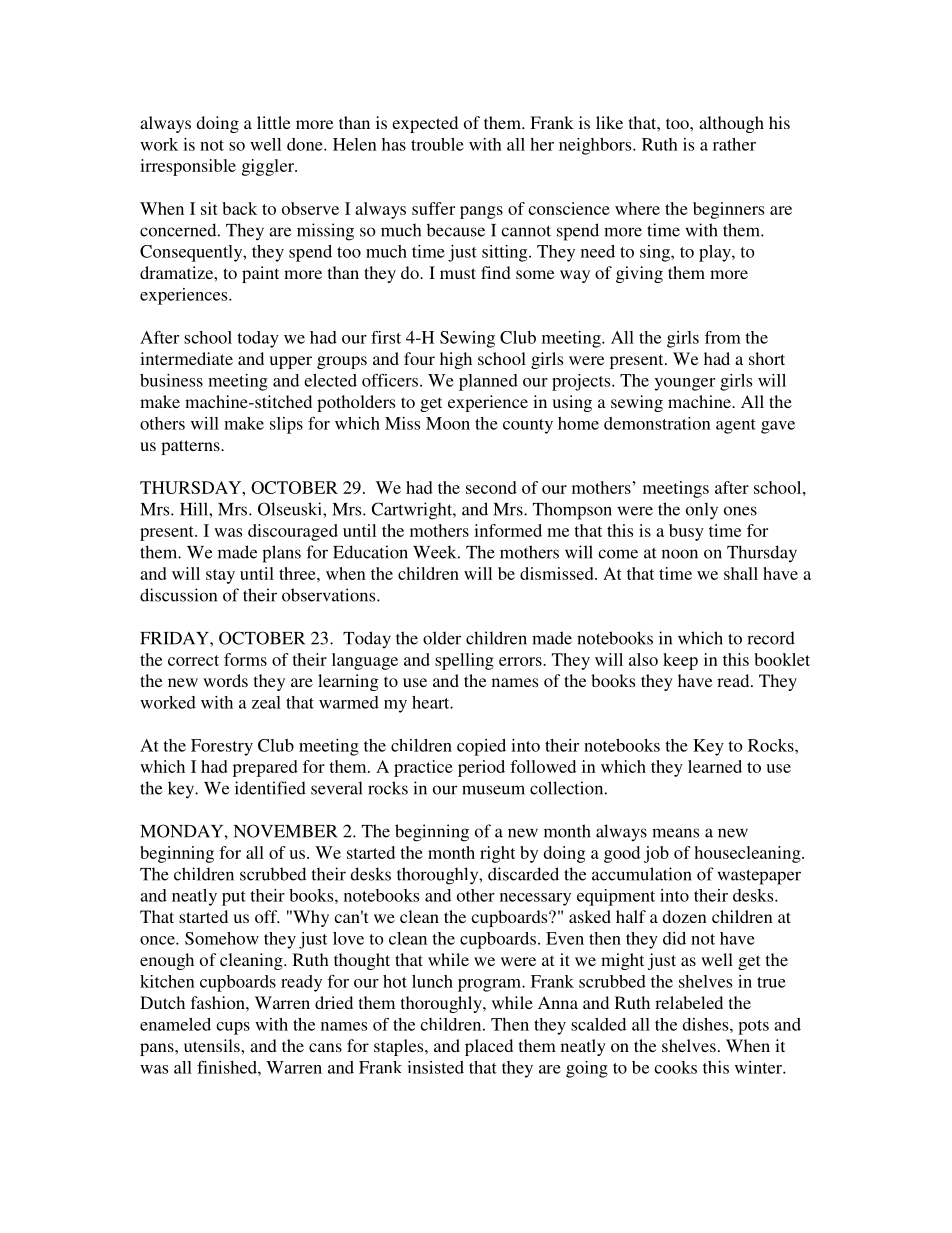 This page has width=952, height=1233. What do you see at coordinates (464, 661) in the page?
I see `spelling` at bounding box center [464, 661].
